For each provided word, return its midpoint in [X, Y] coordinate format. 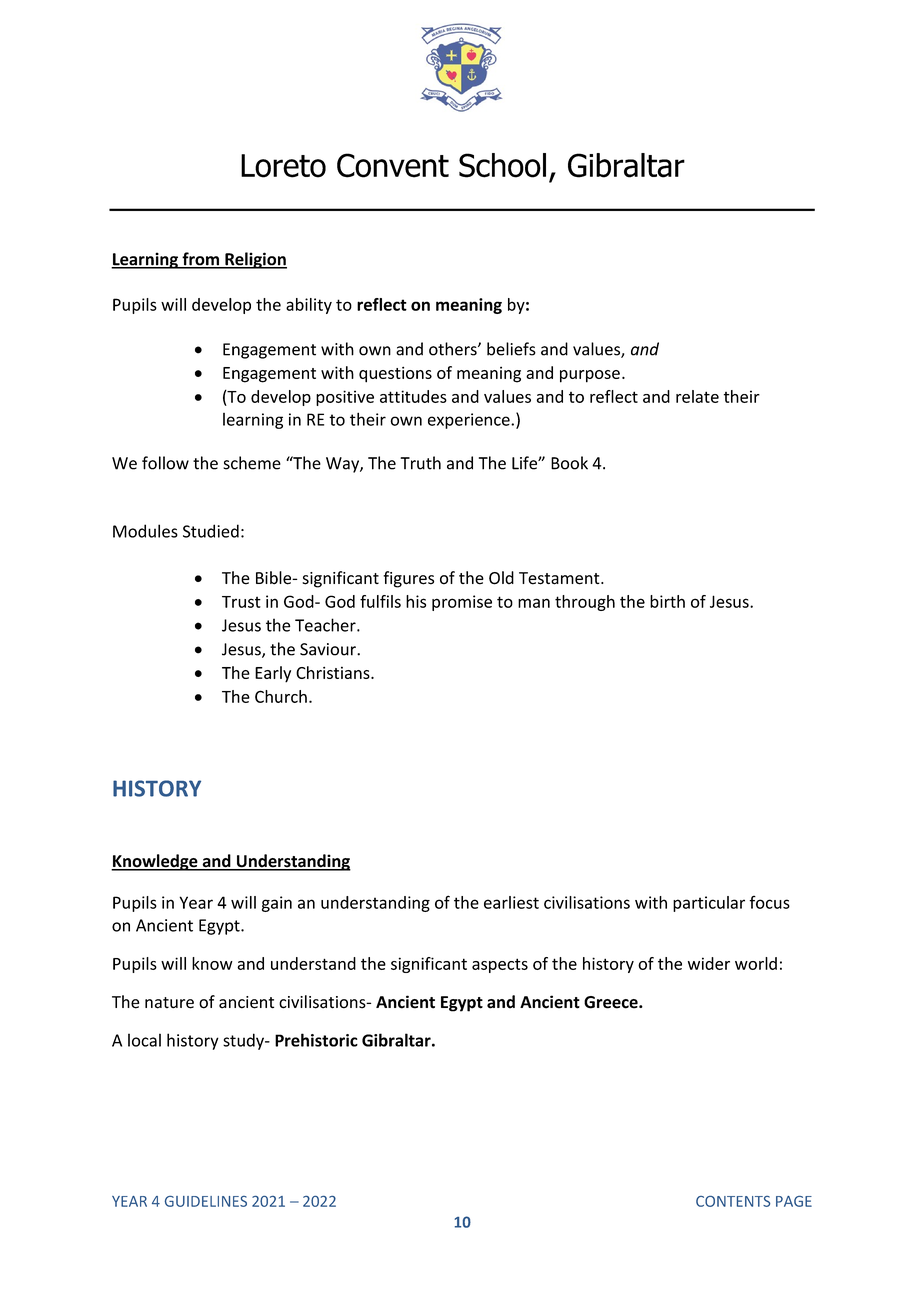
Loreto [283, 166]
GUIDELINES [206, 1201]
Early [273, 674]
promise [462, 603]
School [502, 165]
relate [697, 396]
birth [667, 601]
